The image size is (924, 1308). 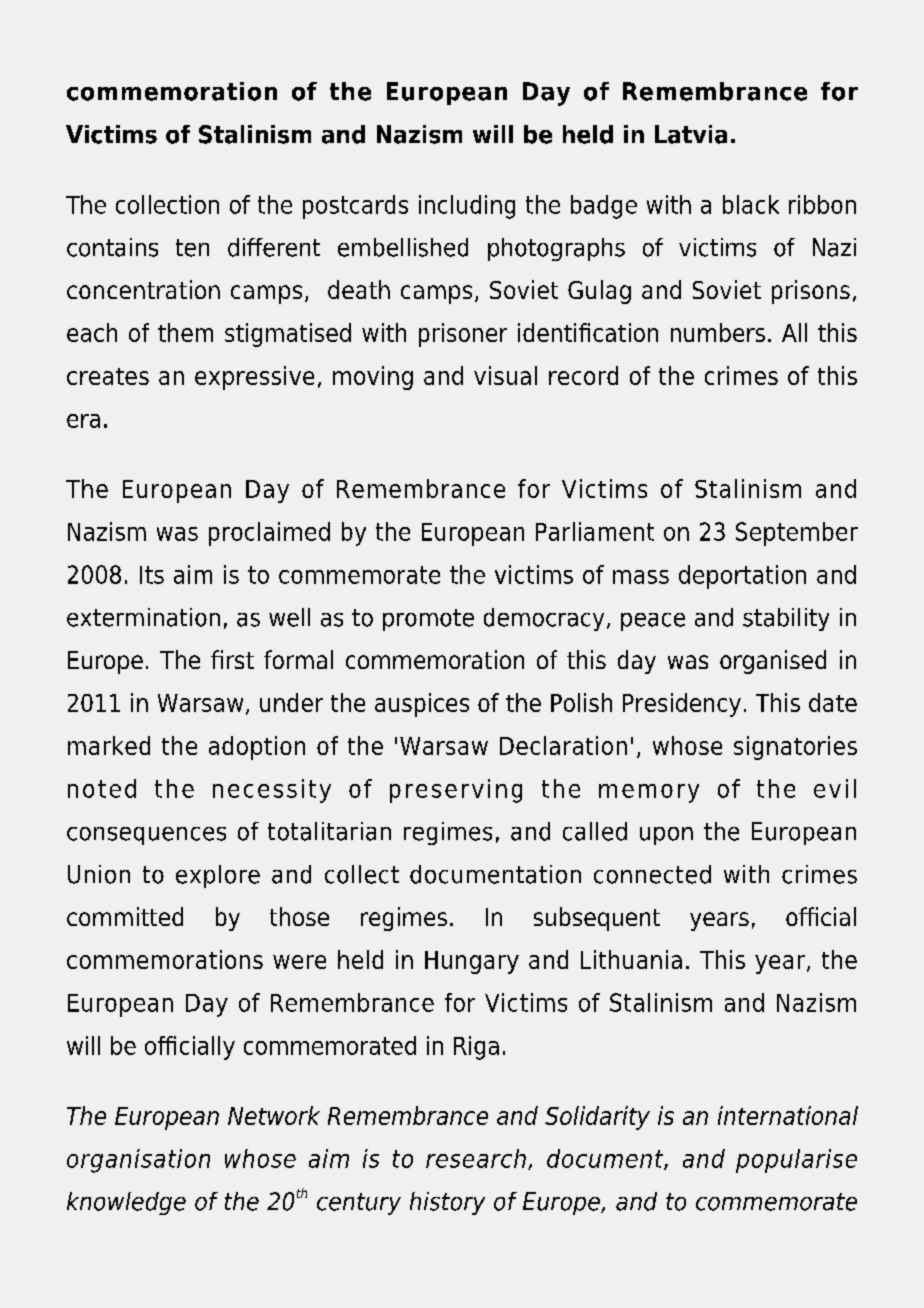 I want to click on ten, so click(x=192, y=248).
